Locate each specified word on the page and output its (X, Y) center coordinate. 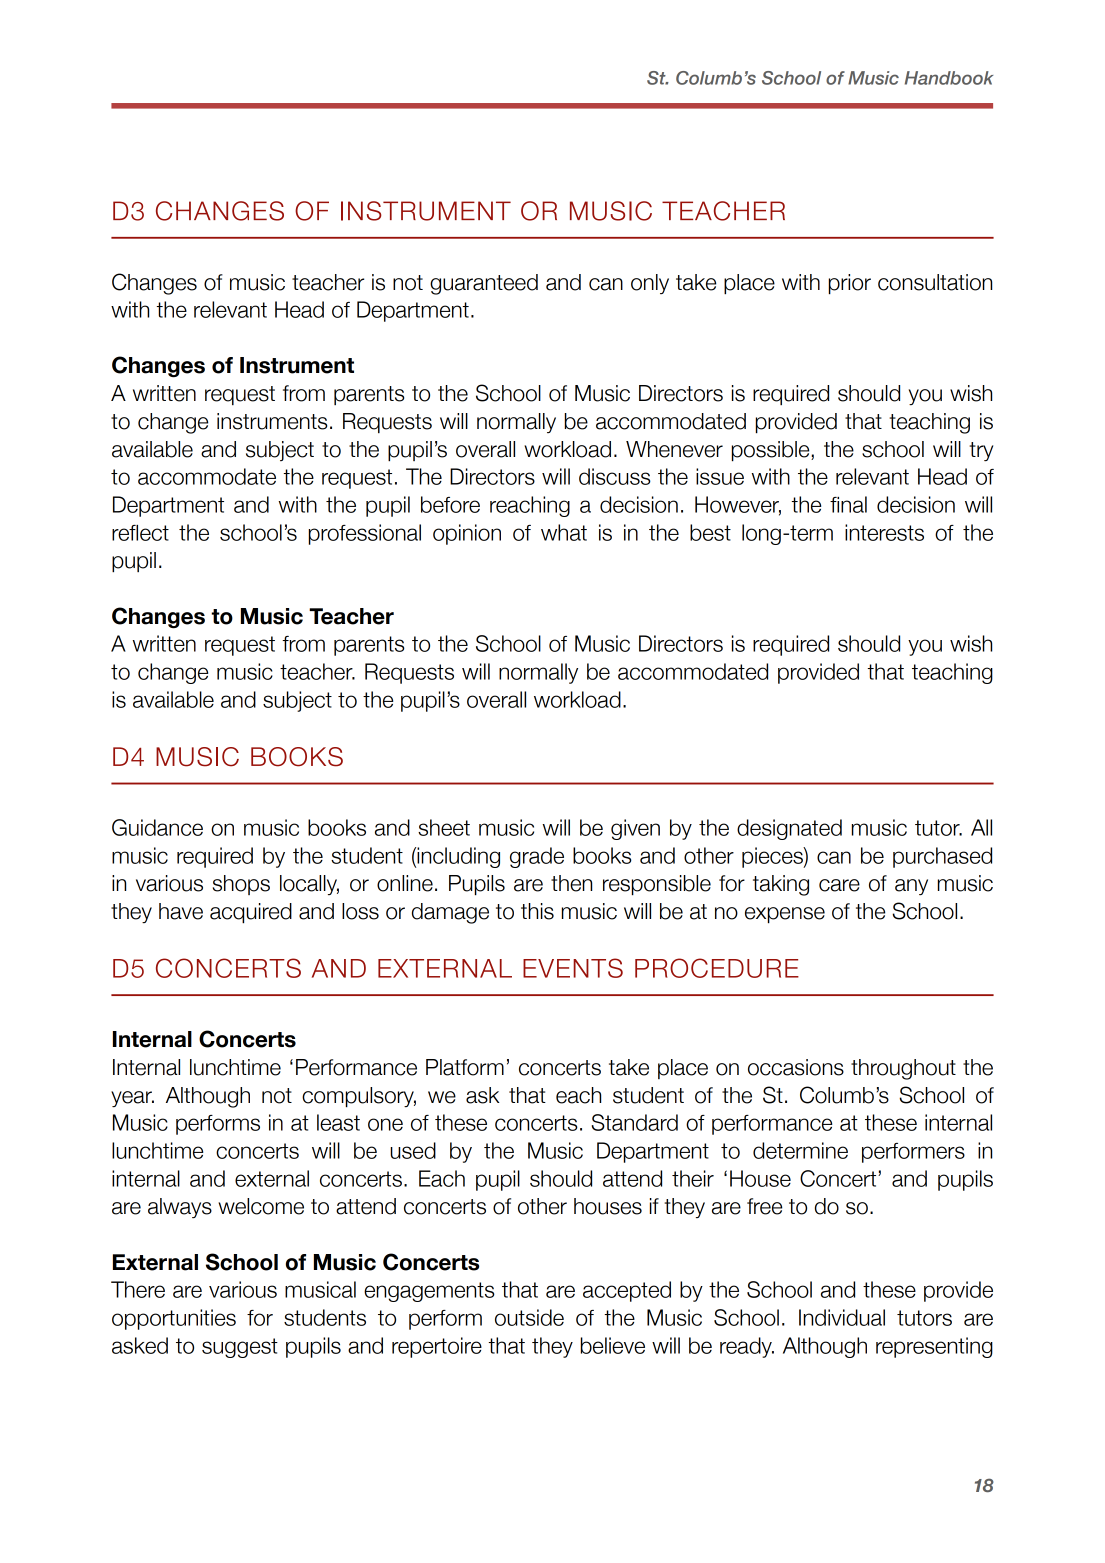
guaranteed (484, 284)
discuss (615, 476)
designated (789, 829)
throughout (903, 1069)
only (650, 284)
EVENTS (573, 968)
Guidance (157, 827)
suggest (240, 1348)
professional (365, 534)
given (635, 829)
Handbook (949, 78)
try (981, 451)
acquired (251, 913)
